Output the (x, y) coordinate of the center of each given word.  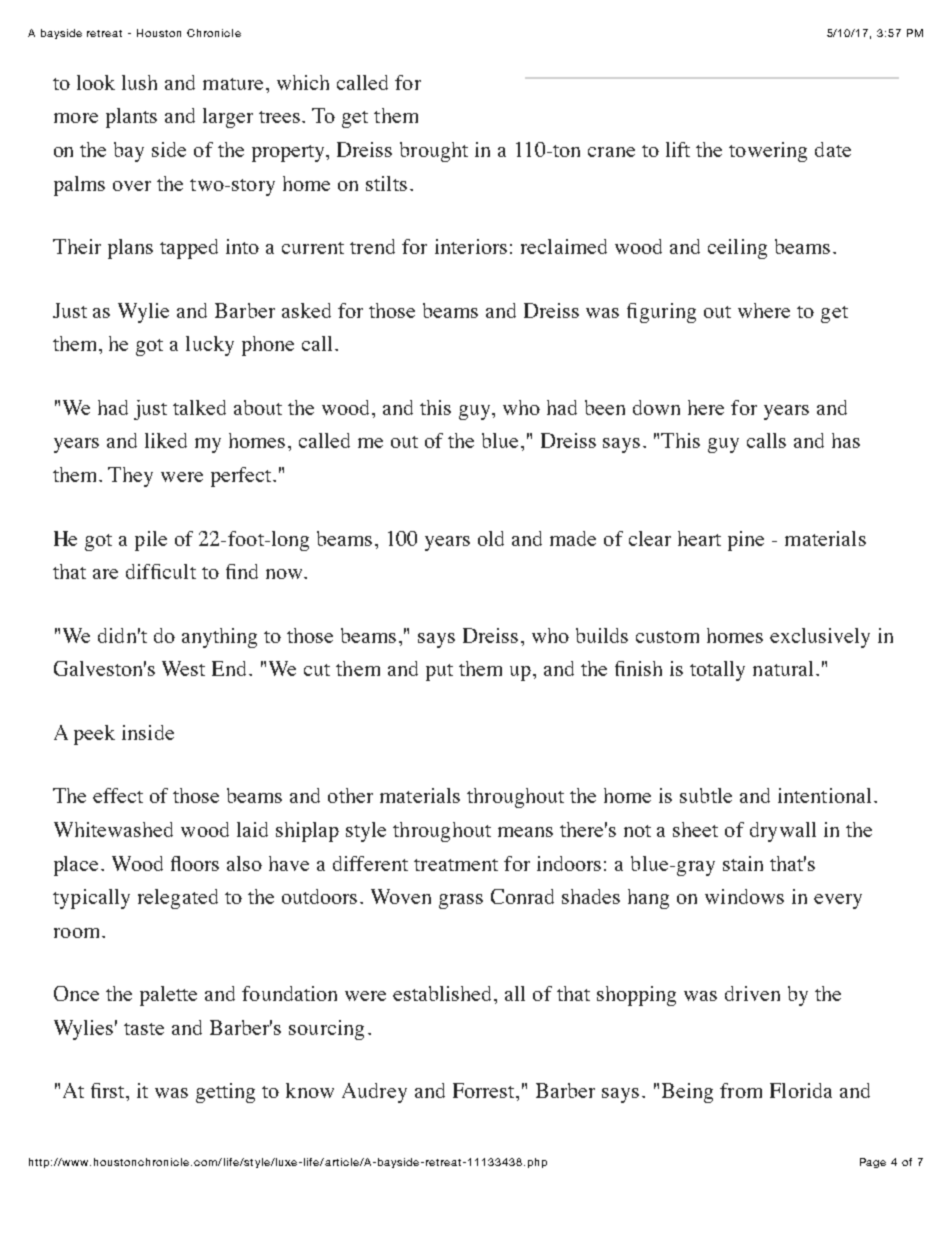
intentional (824, 795)
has (846, 440)
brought (434, 152)
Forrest (485, 1090)
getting (225, 1093)
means (525, 832)
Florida (801, 1090)
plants (131, 118)
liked (166, 440)
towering (768, 152)
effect (118, 795)
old (491, 538)
